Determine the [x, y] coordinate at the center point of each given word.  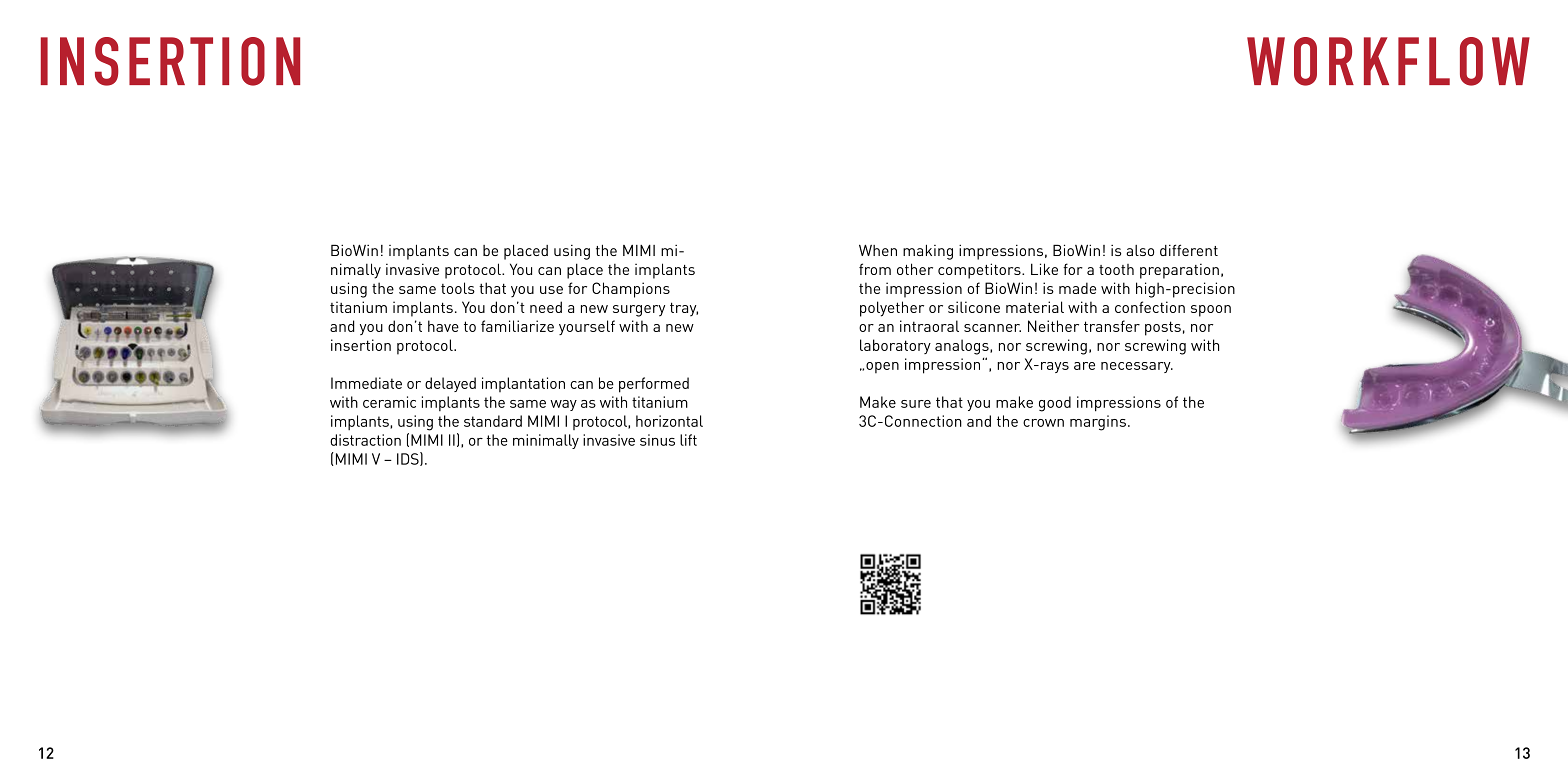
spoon [1211, 311]
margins [1098, 423]
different [1189, 250]
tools [458, 288]
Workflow [1388, 61]
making [928, 252]
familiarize [517, 326]
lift [688, 440]
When [878, 250]
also [1140, 250]
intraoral [929, 326]
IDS [409, 459]
